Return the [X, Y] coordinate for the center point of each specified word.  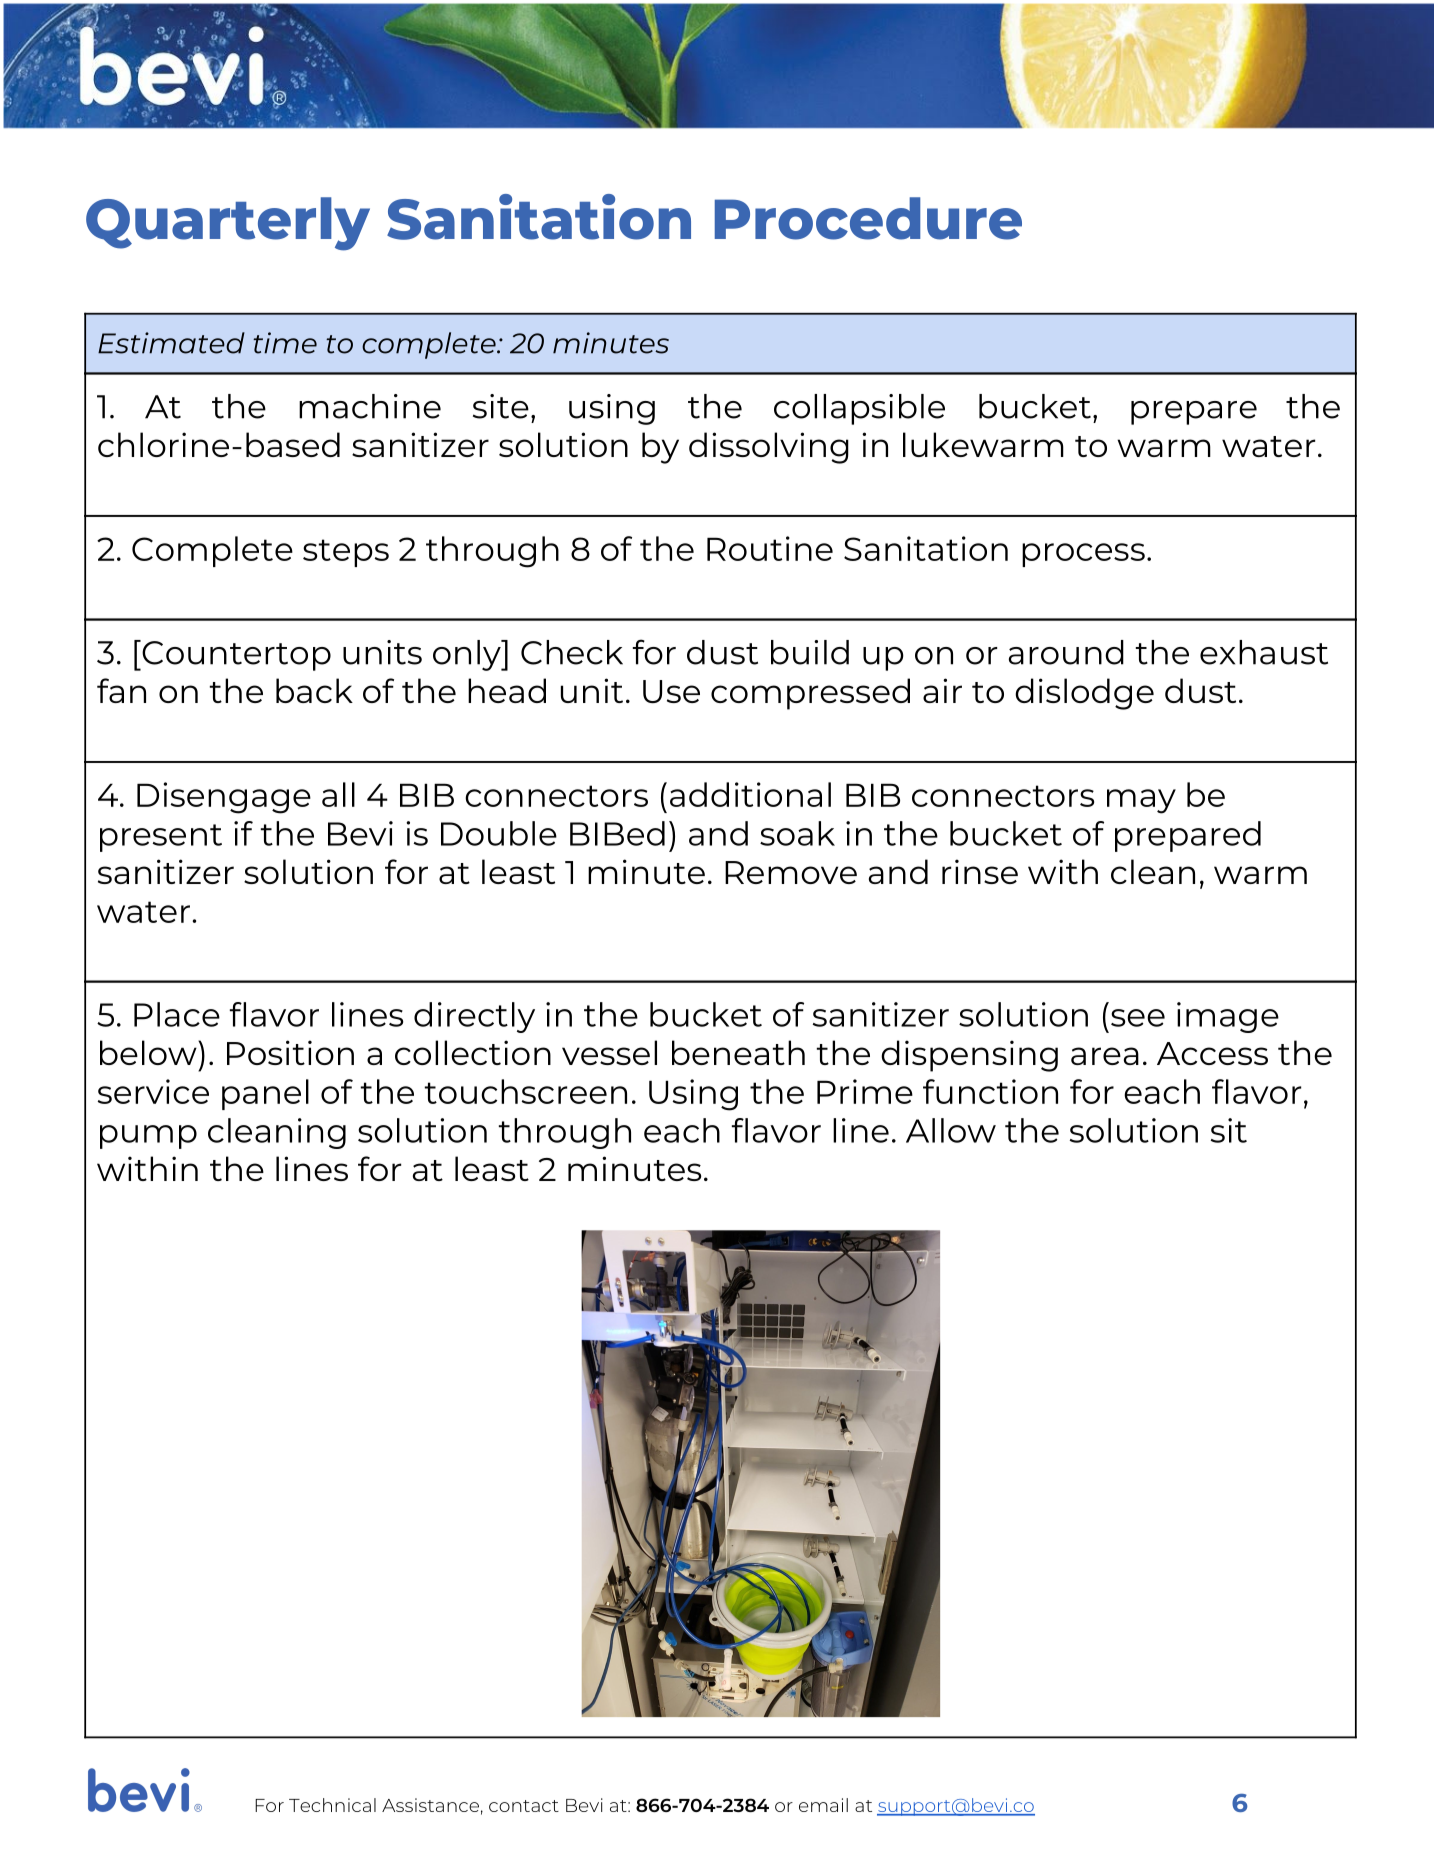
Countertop [235, 655]
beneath [738, 1052]
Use [671, 691]
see [1138, 1018]
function [990, 1091]
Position [290, 1052]
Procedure [868, 218]
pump [148, 1137]
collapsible [859, 409]
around [1066, 652]
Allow [951, 1130]
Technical [332, 1805]
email [823, 1805]
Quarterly [228, 224]
